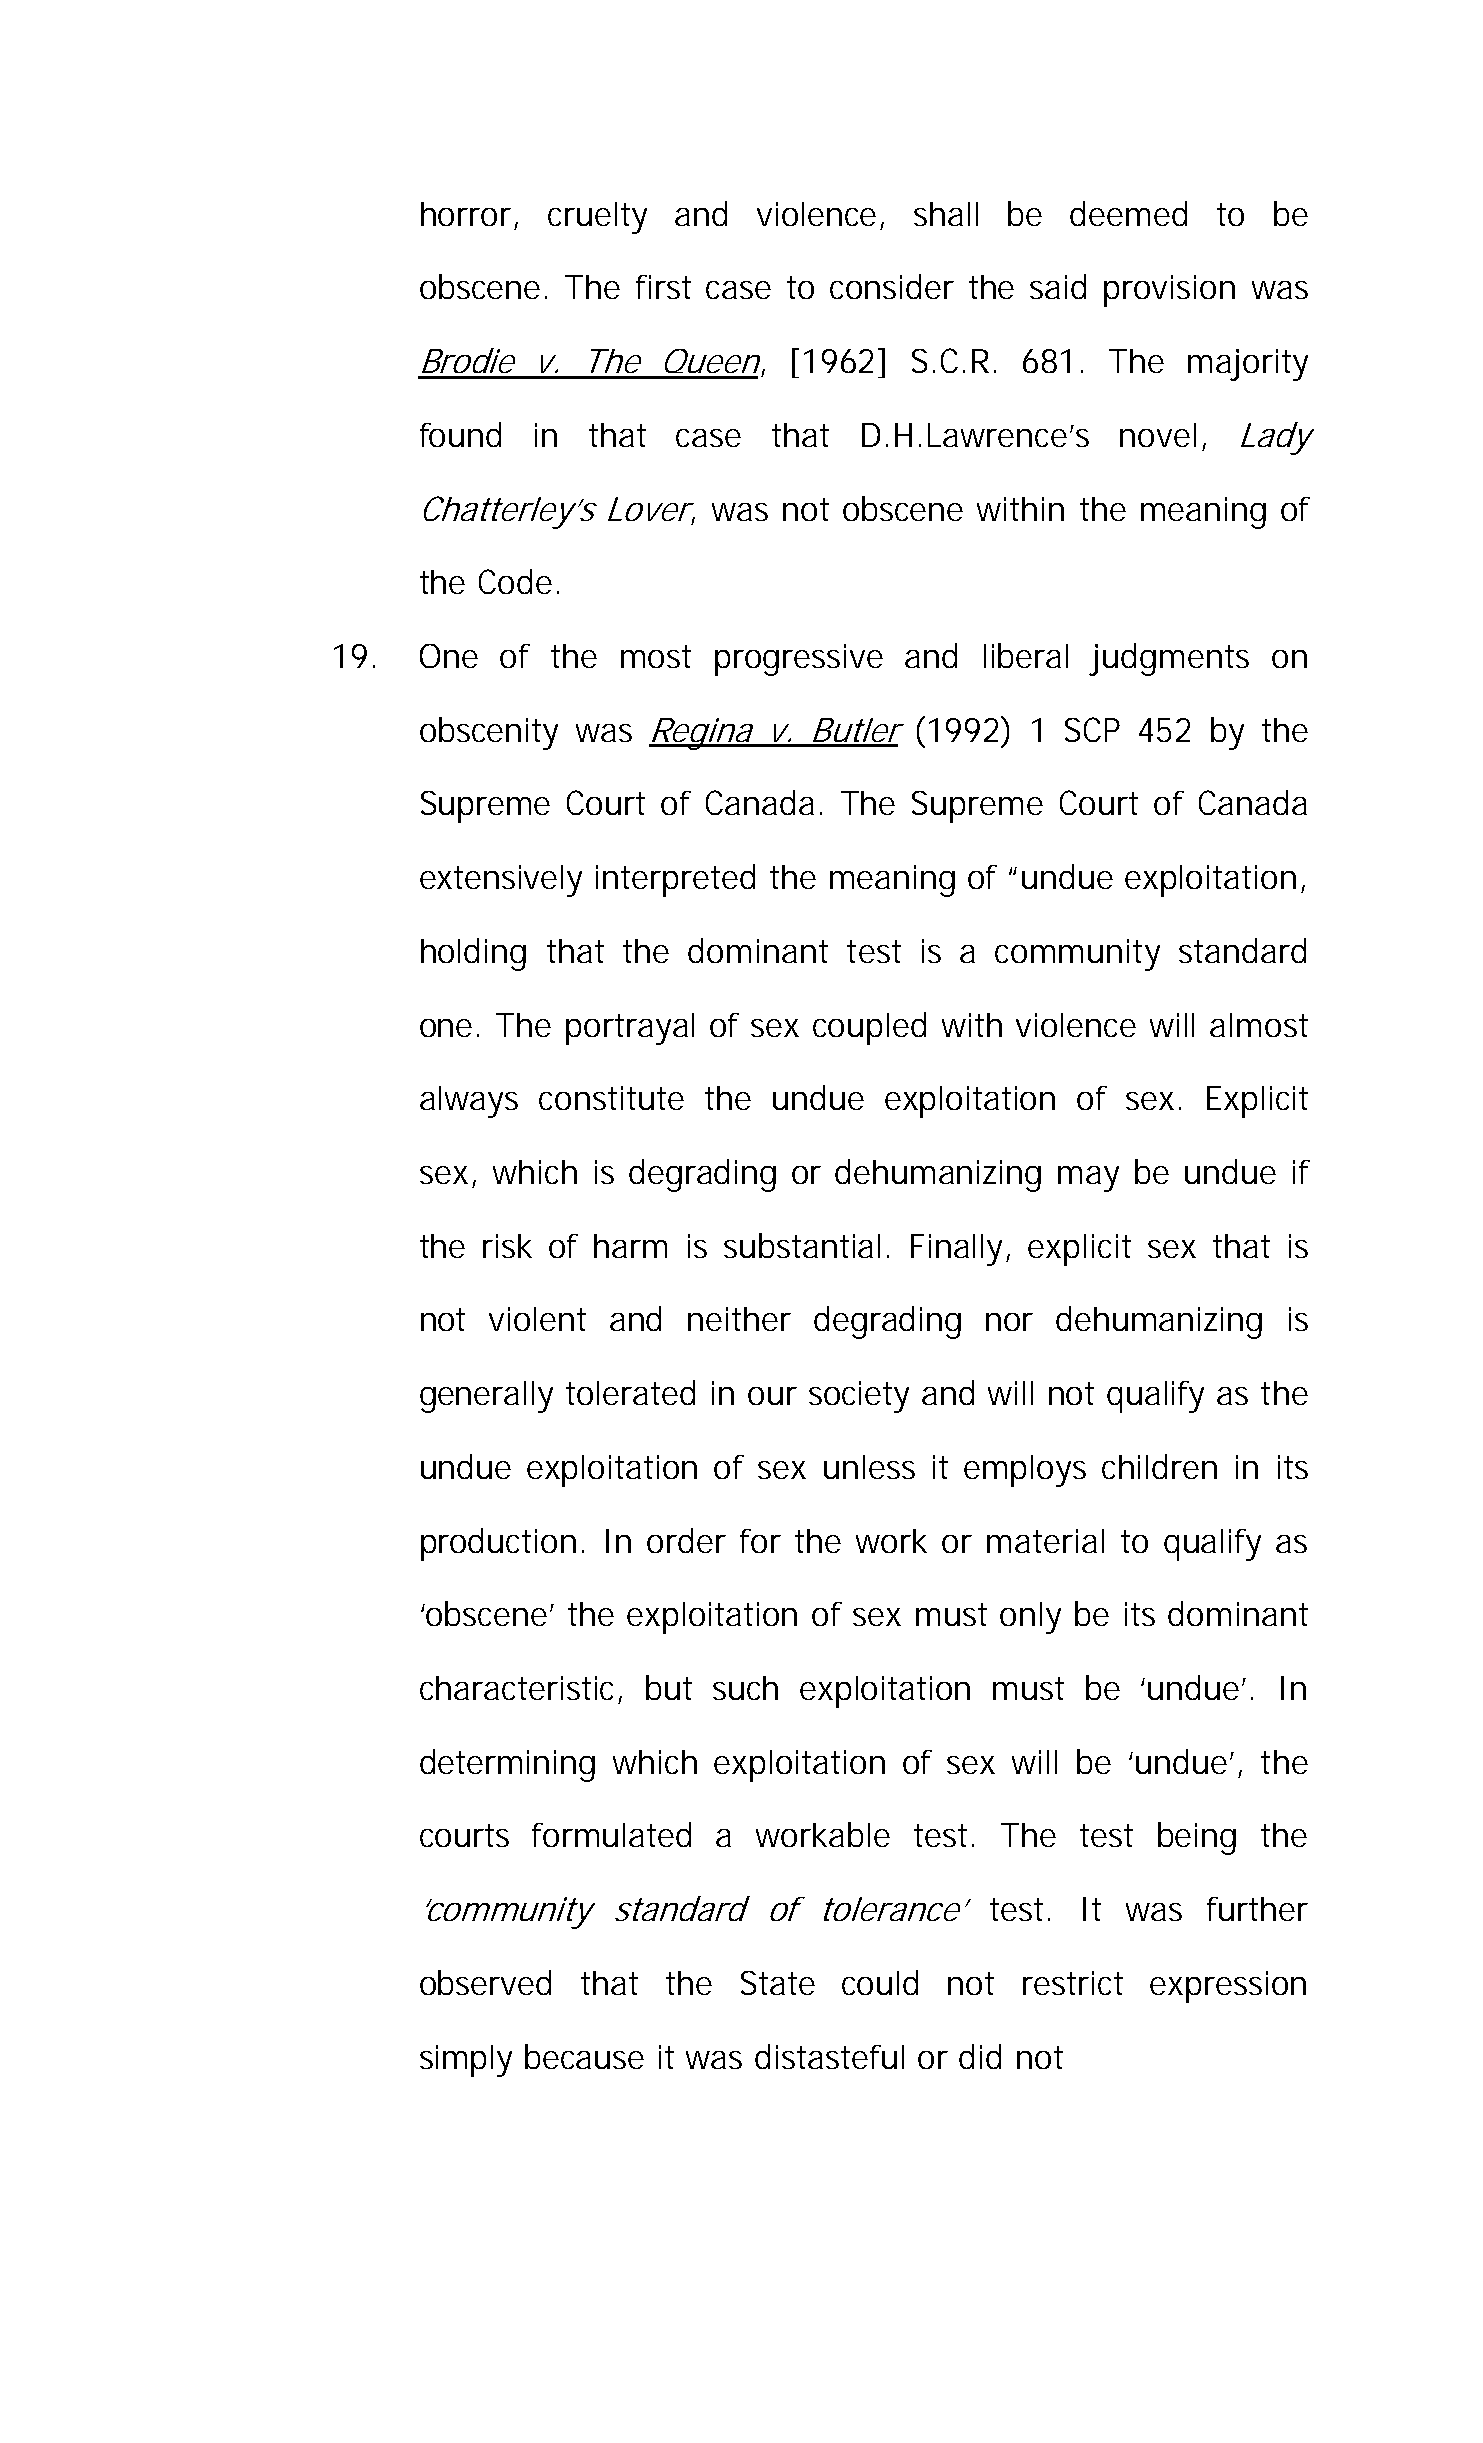  I want to click on coupled, so click(869, 1028).
